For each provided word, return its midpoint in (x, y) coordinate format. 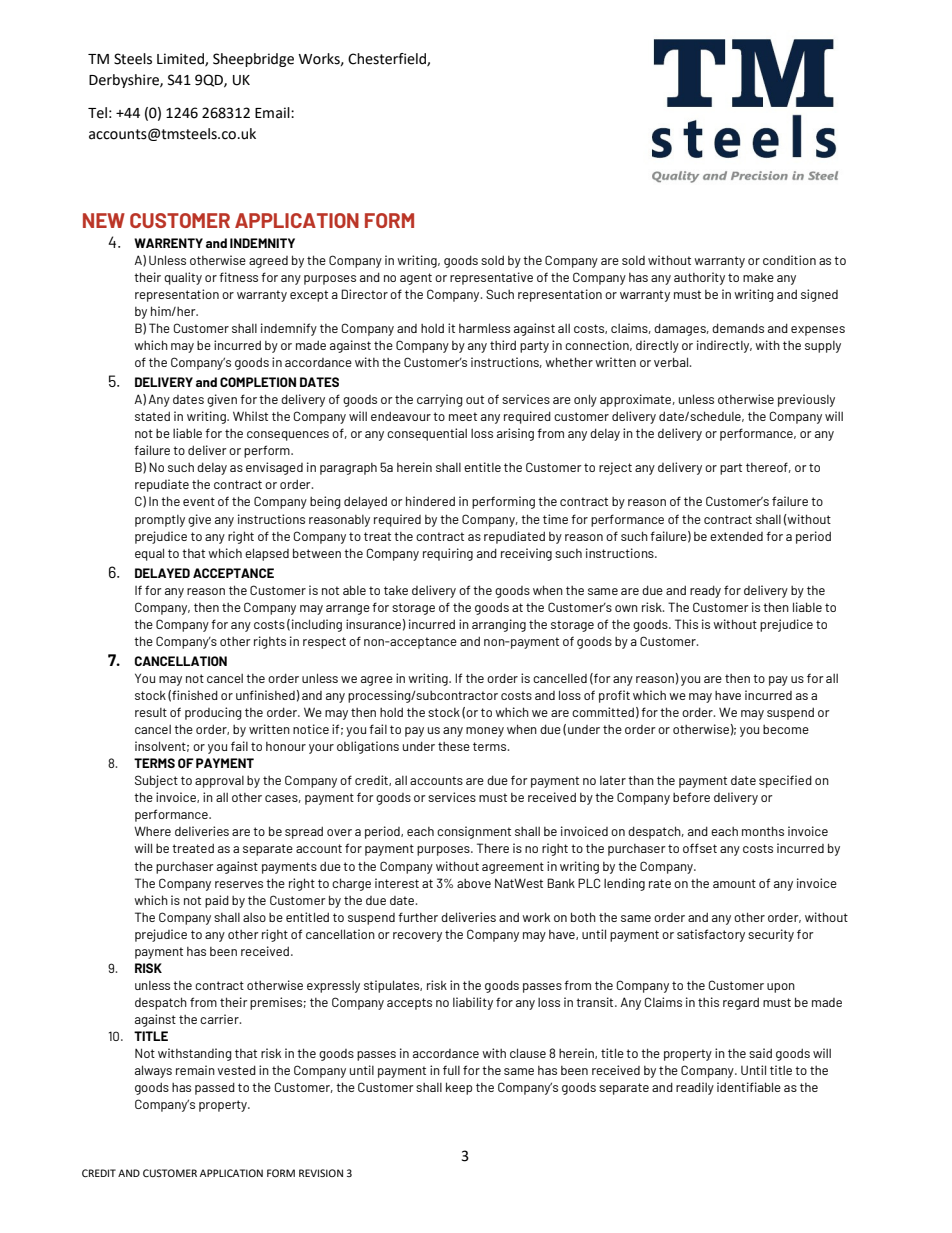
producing (213, 713)
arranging (499, 625)
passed (215, 1088)
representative (491, 278)
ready (705, 591)
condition (789, 260)
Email (273, 113)
